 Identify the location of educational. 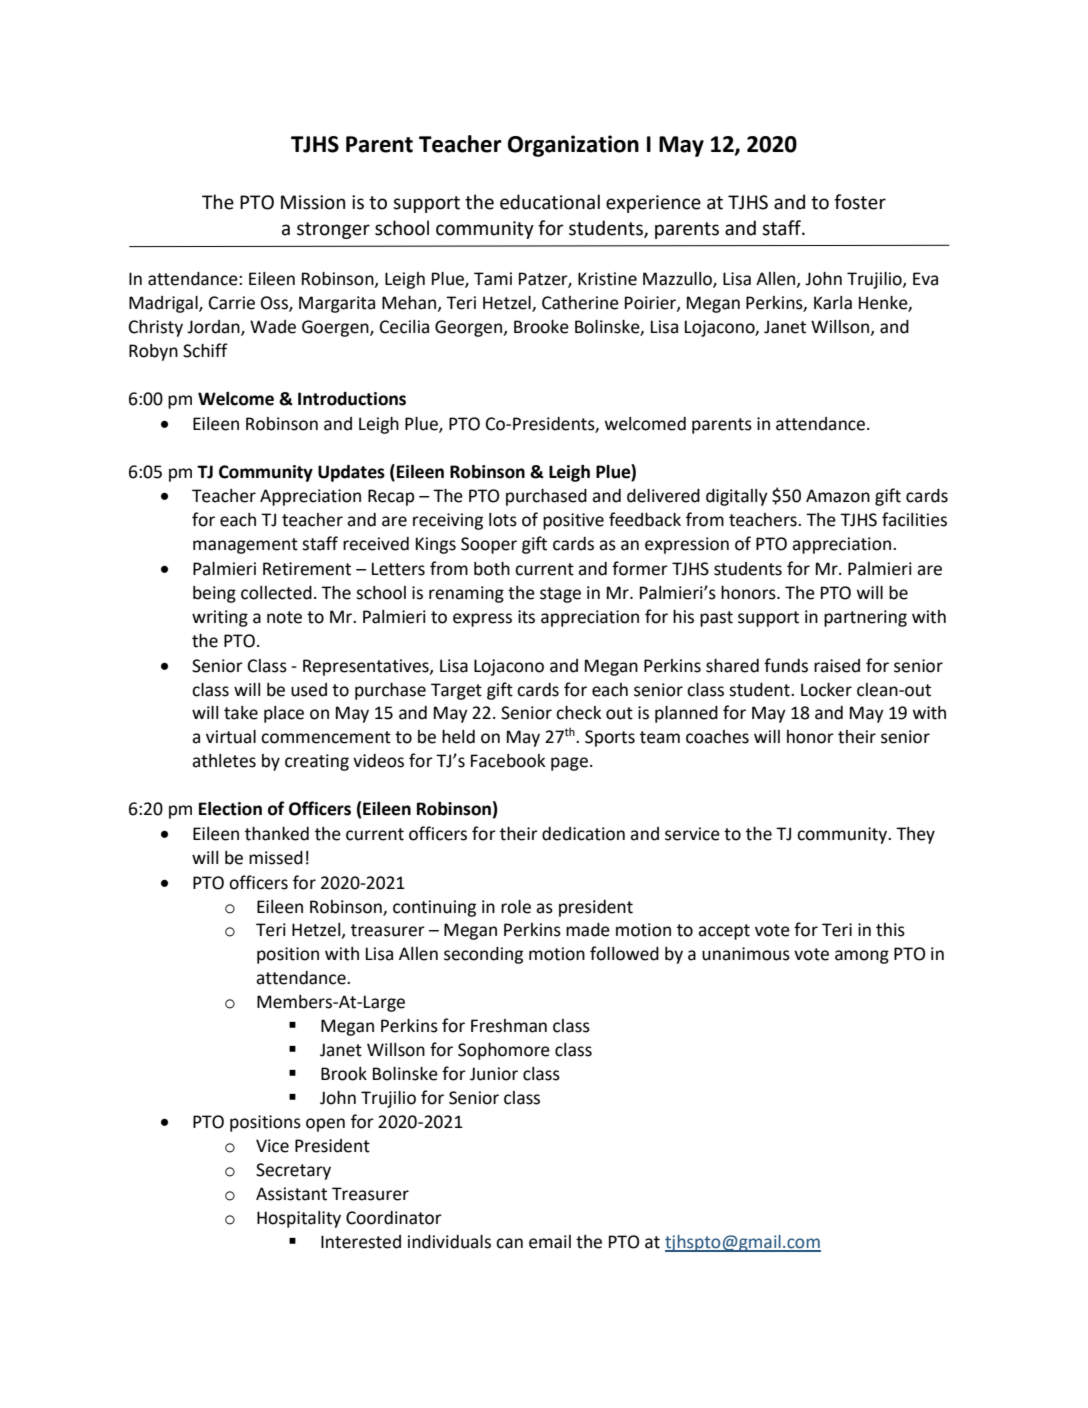
(550, 202).
